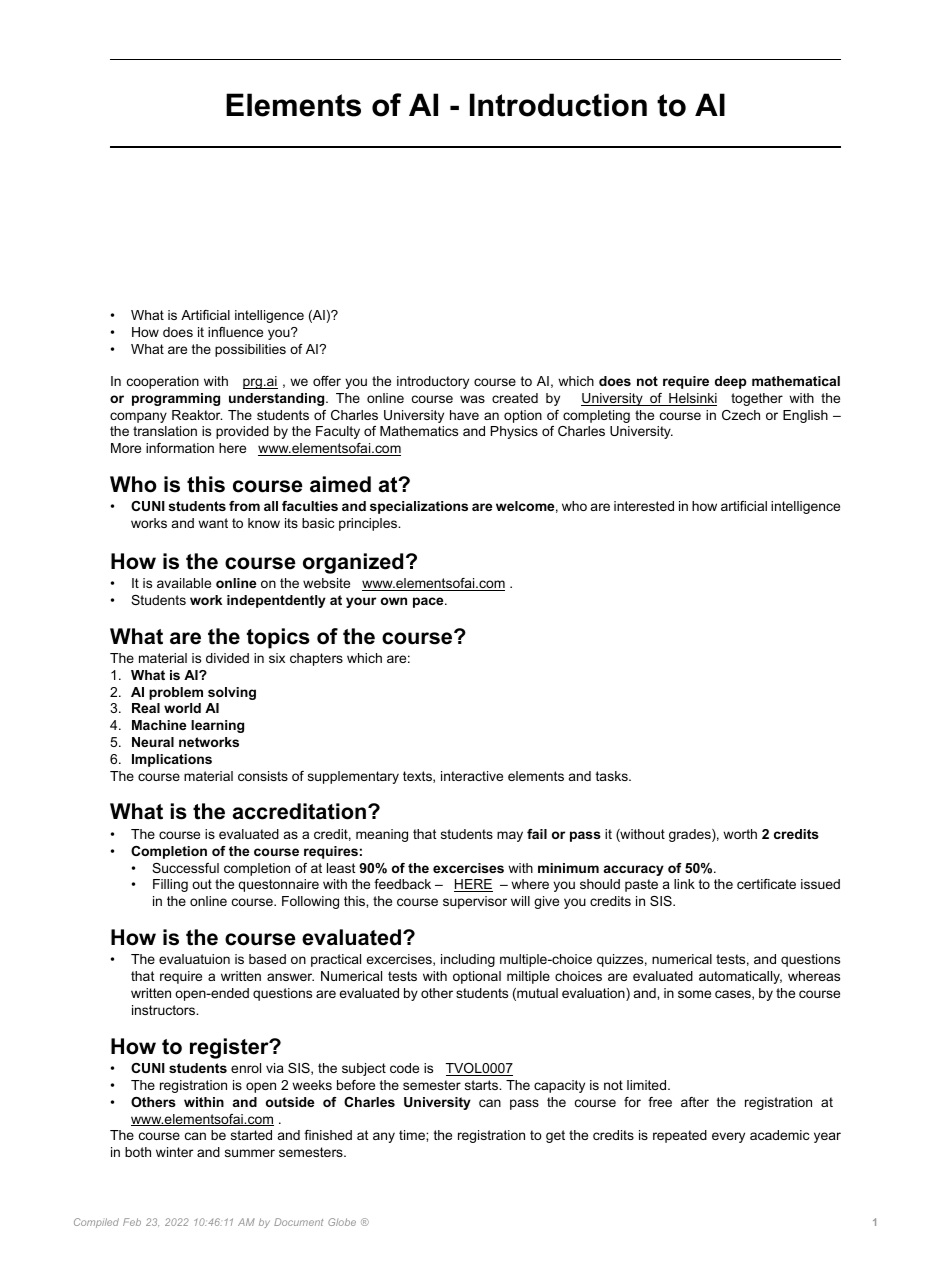 The image size is (951, 1288). I want to click on problem, so click(176, 693).
